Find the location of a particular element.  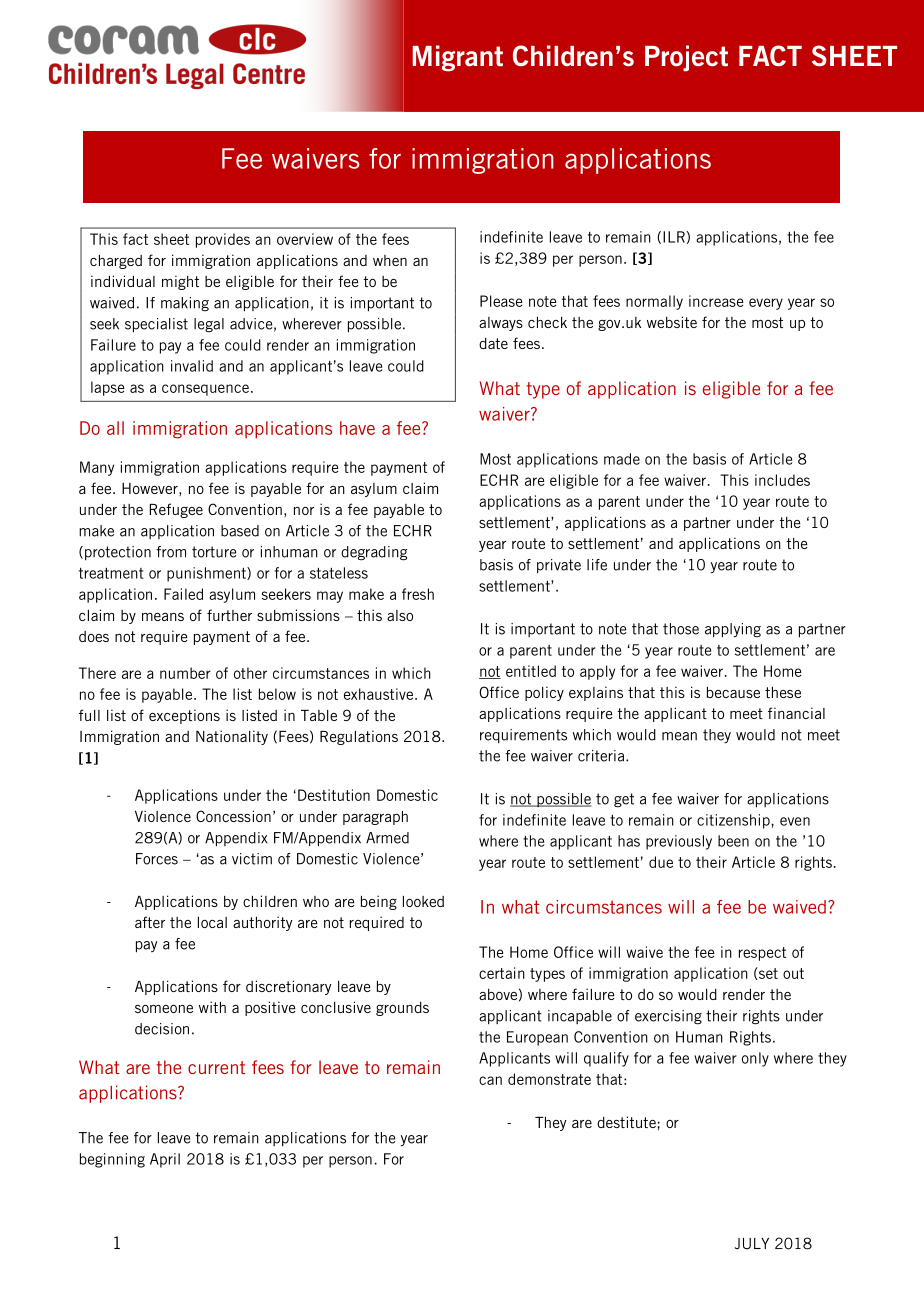

Failed is located at coordinates (183, 594).
